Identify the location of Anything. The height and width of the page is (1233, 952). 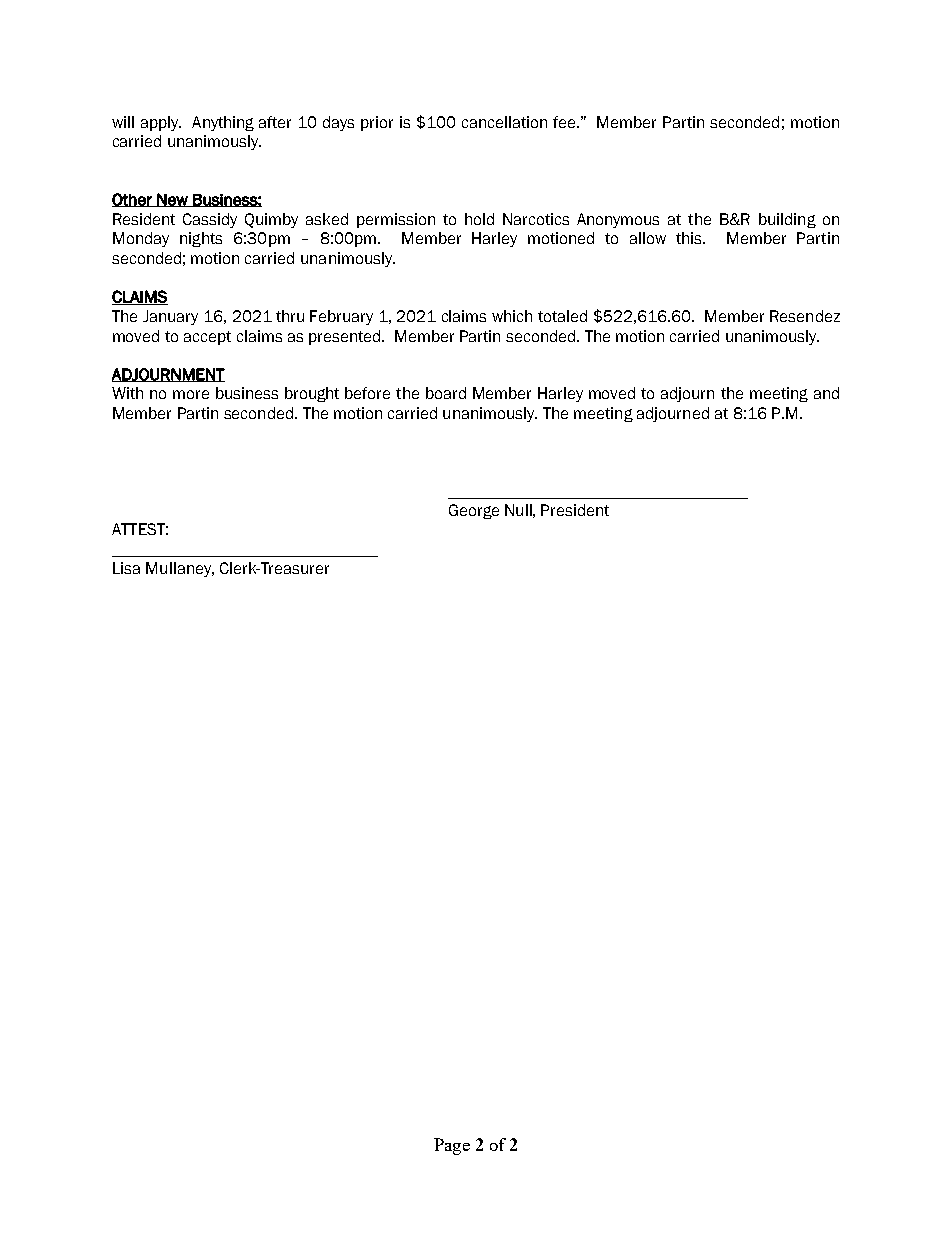
(223, 123).
